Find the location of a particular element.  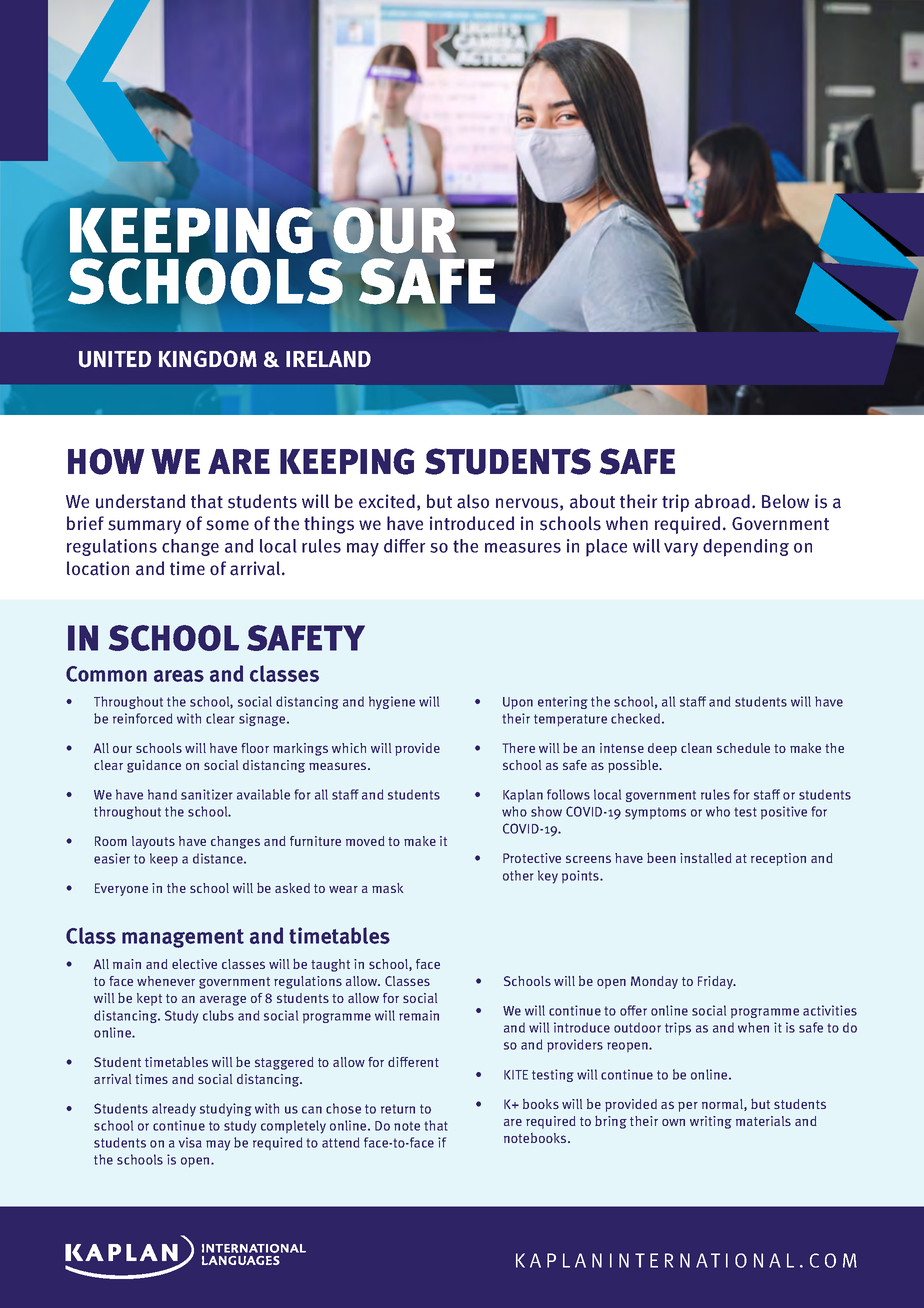

There is located at coordinates (518, 748).
